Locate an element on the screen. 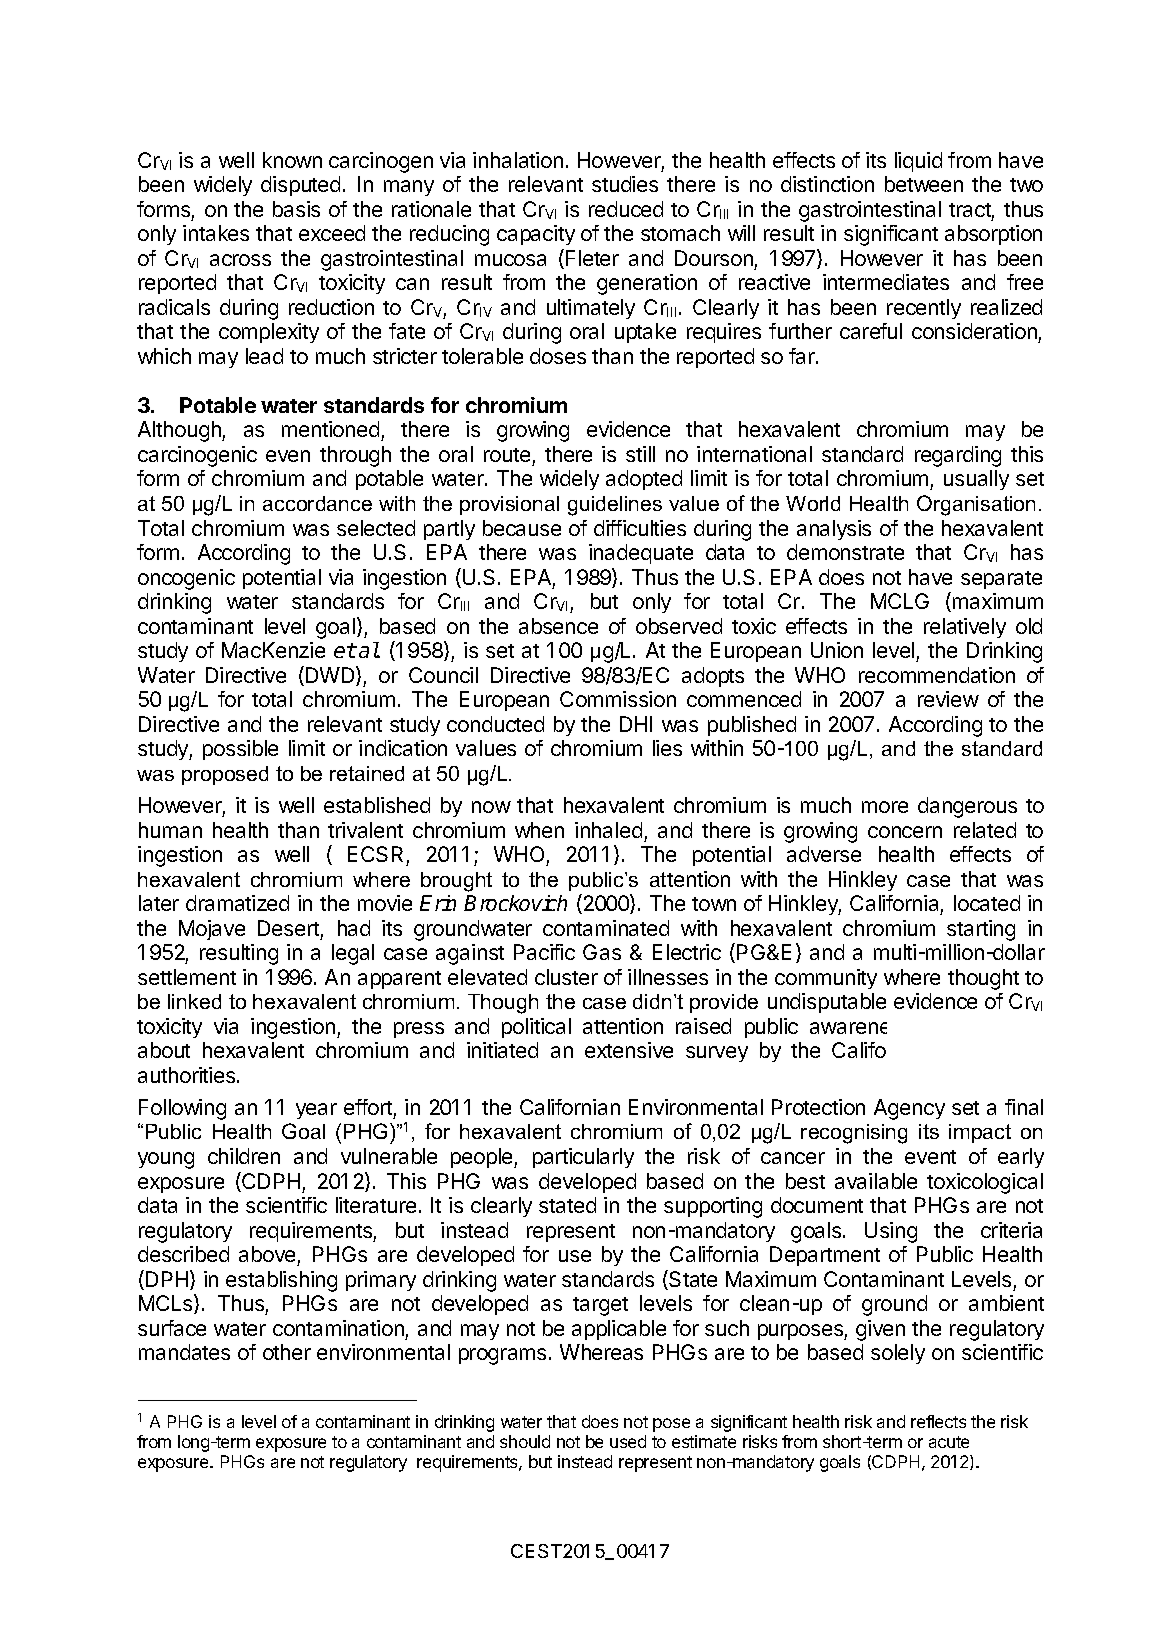 The height and width of the screenshot is (1632, 1154). regarding is located at coordinates (958, 456).
